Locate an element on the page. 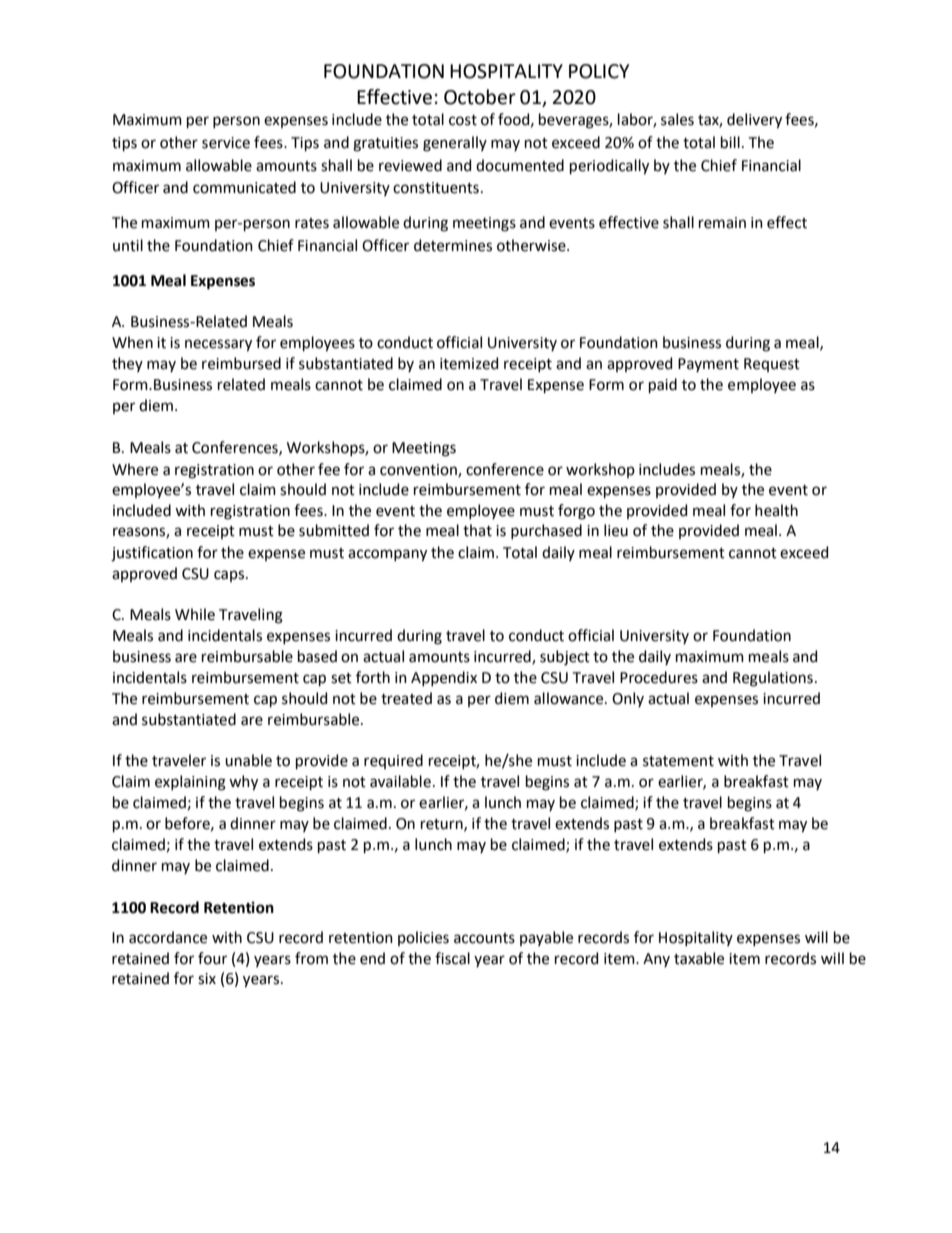 The height and width of the image is (1233, 952). service is located at coordinates (226, 143).
